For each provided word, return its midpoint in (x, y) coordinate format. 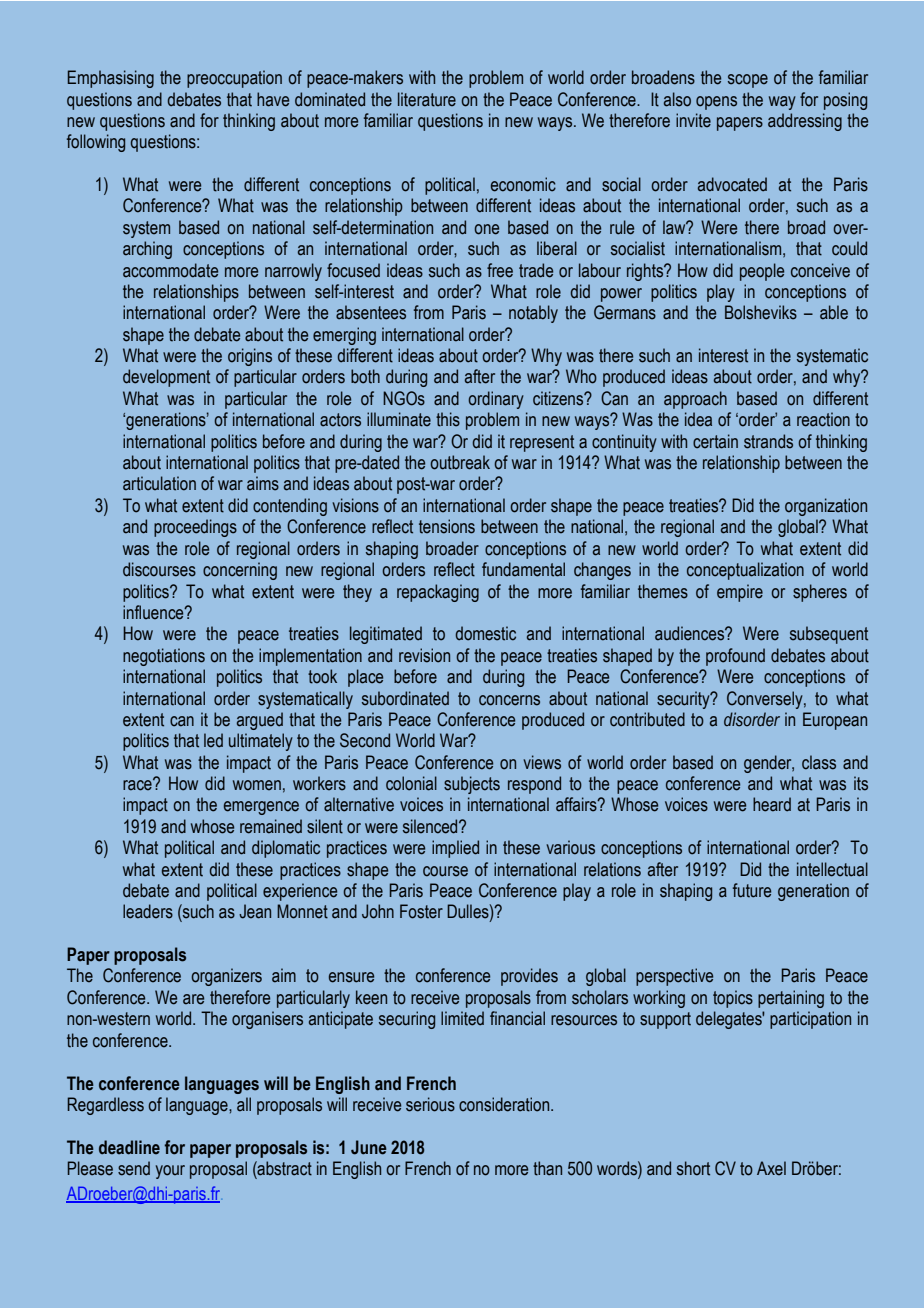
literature (427, 99)
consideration (505, 1104)
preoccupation (234, 79)
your (170, 1172)
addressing (805, 122)
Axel (771, 1168)
